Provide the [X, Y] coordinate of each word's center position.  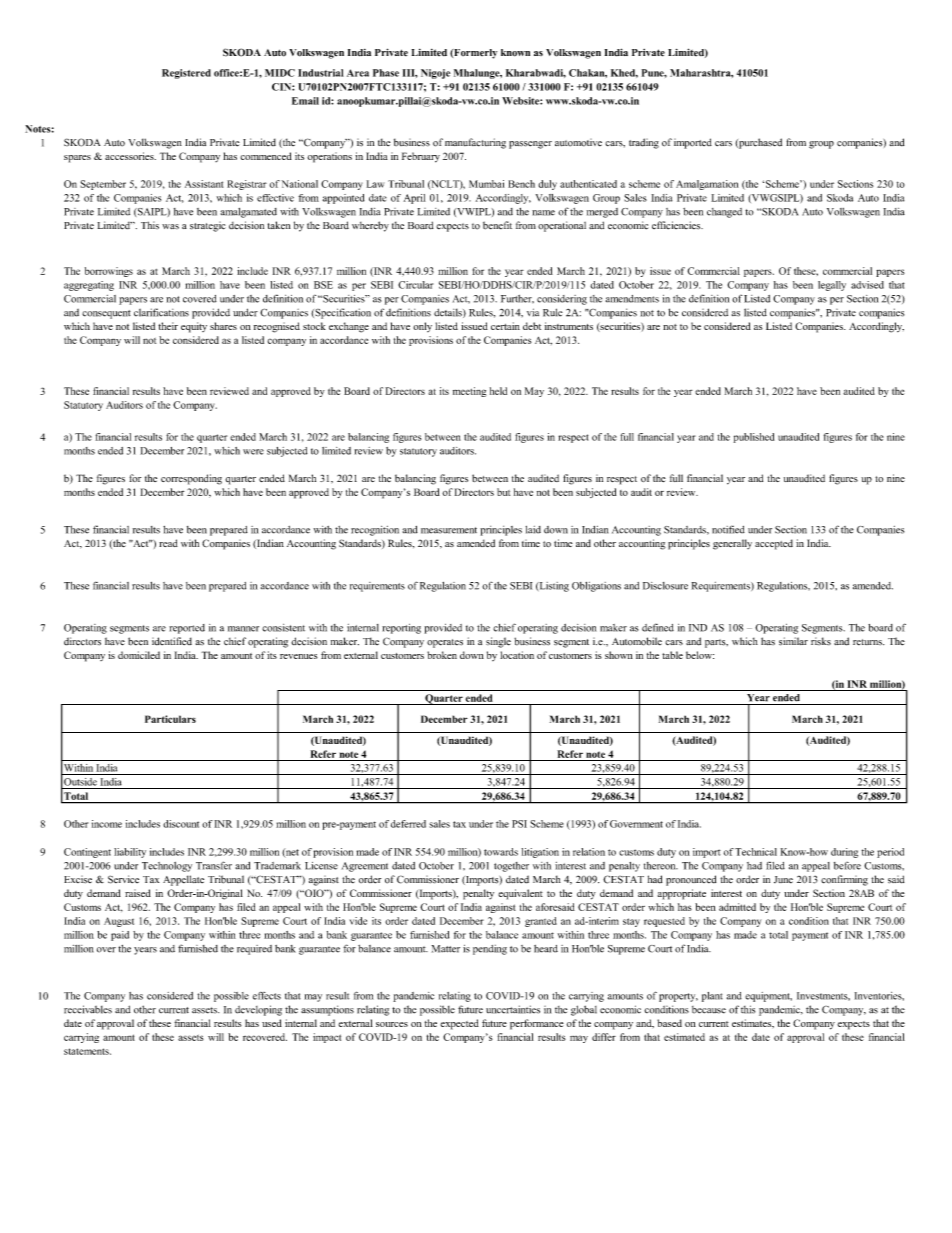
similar [793, 641]
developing [258, 1010]
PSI [519, 824]
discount [181, 824]
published [754, 438]
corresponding [191, 479]
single [498, 642]
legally [832, 286]
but [503, 492]
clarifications [161, 312]
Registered [186, 74]
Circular [415, 285]
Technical [756, 852]
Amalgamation [707, 185]
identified [172, 641]
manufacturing [475, 143]
